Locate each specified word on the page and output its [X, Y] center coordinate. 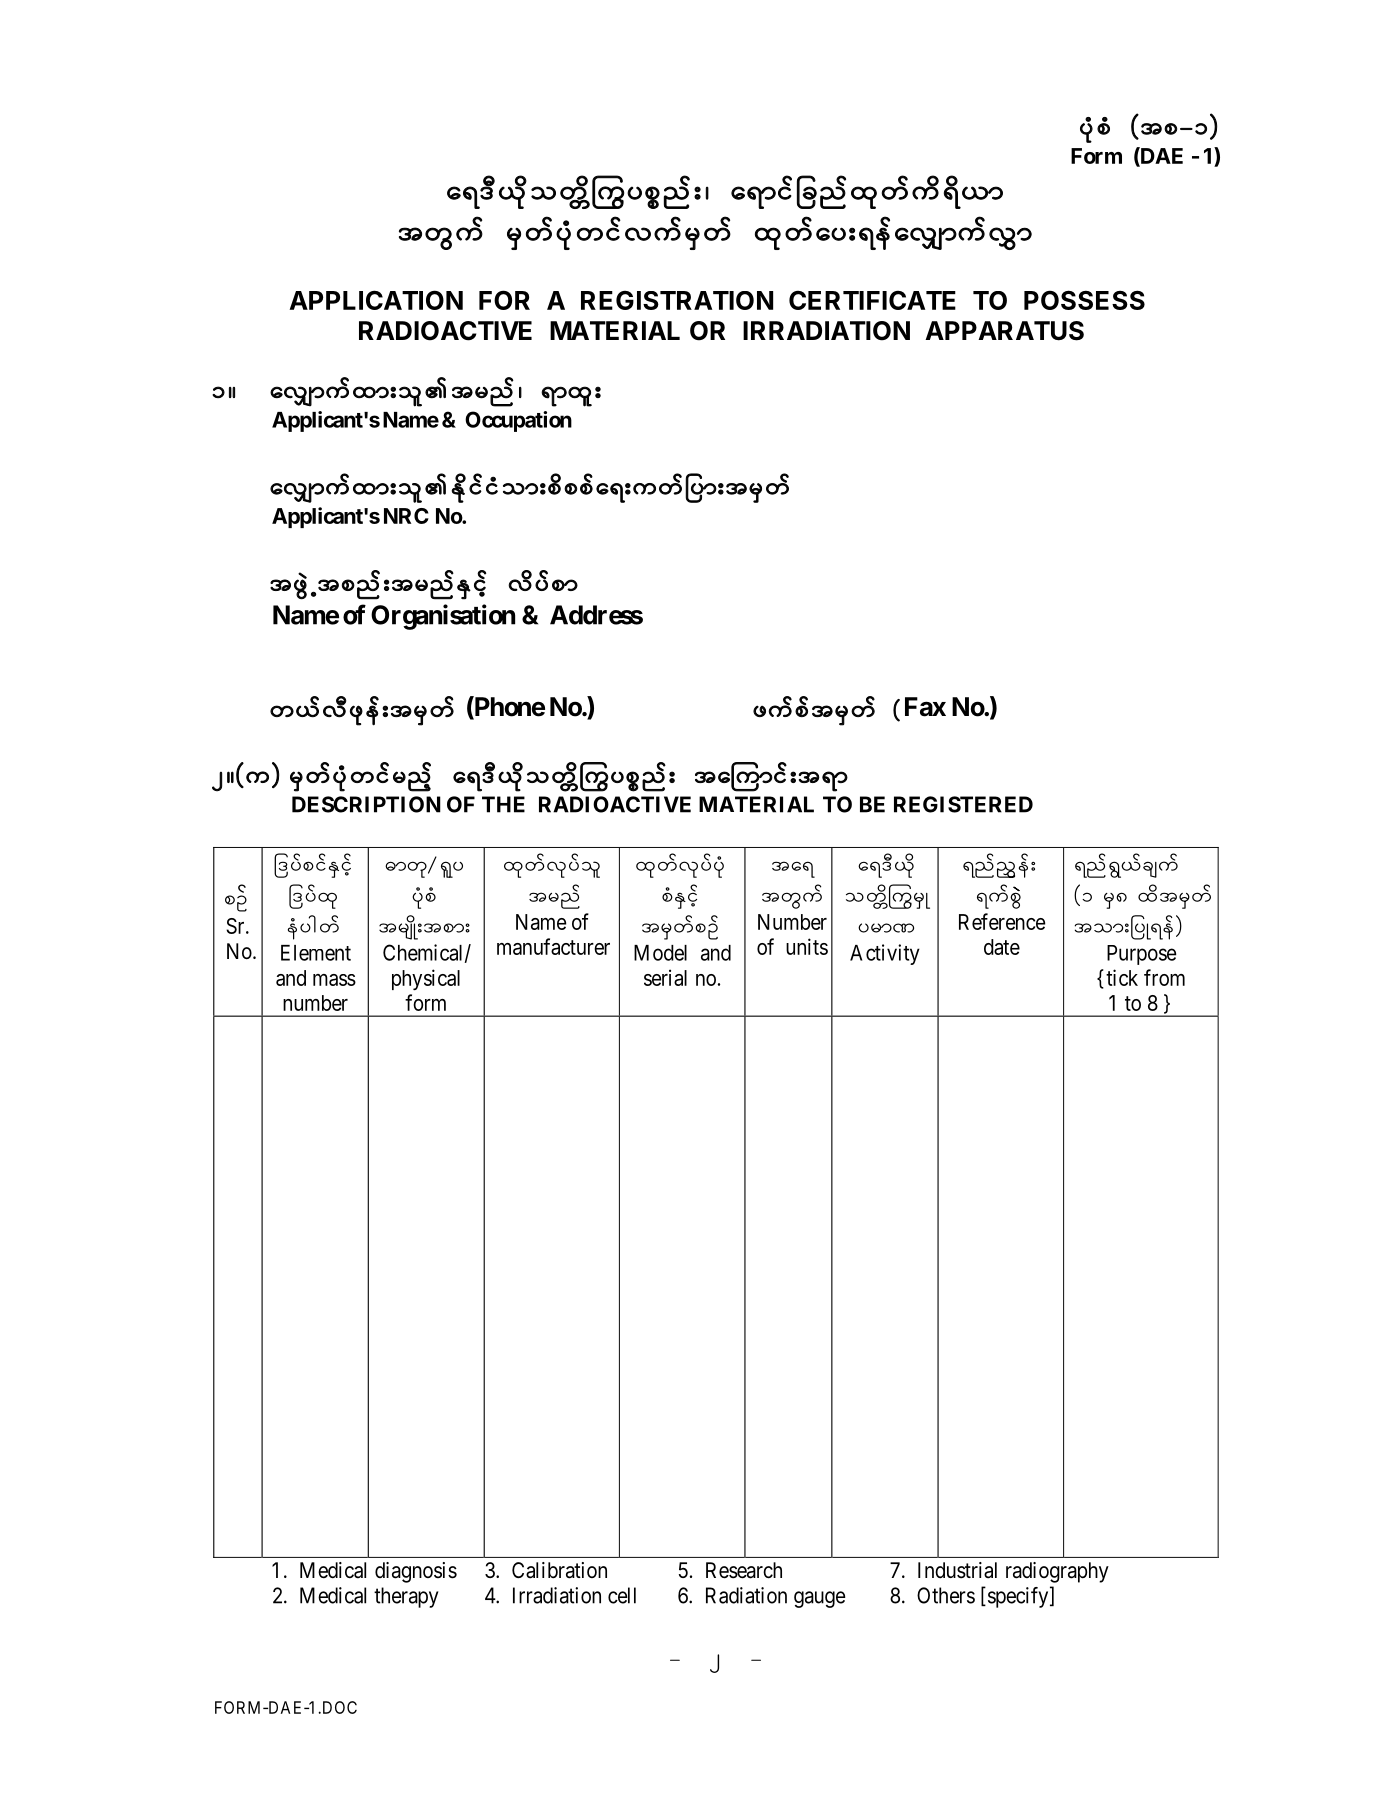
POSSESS [1084, 300]
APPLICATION [376, 300]
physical [426, 979]
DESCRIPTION [366, 804]
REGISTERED [963, 804]
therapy [406, 1597]
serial [665, 977]
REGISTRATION [677, 300]
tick [1122, 977]
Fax [925, 707]
